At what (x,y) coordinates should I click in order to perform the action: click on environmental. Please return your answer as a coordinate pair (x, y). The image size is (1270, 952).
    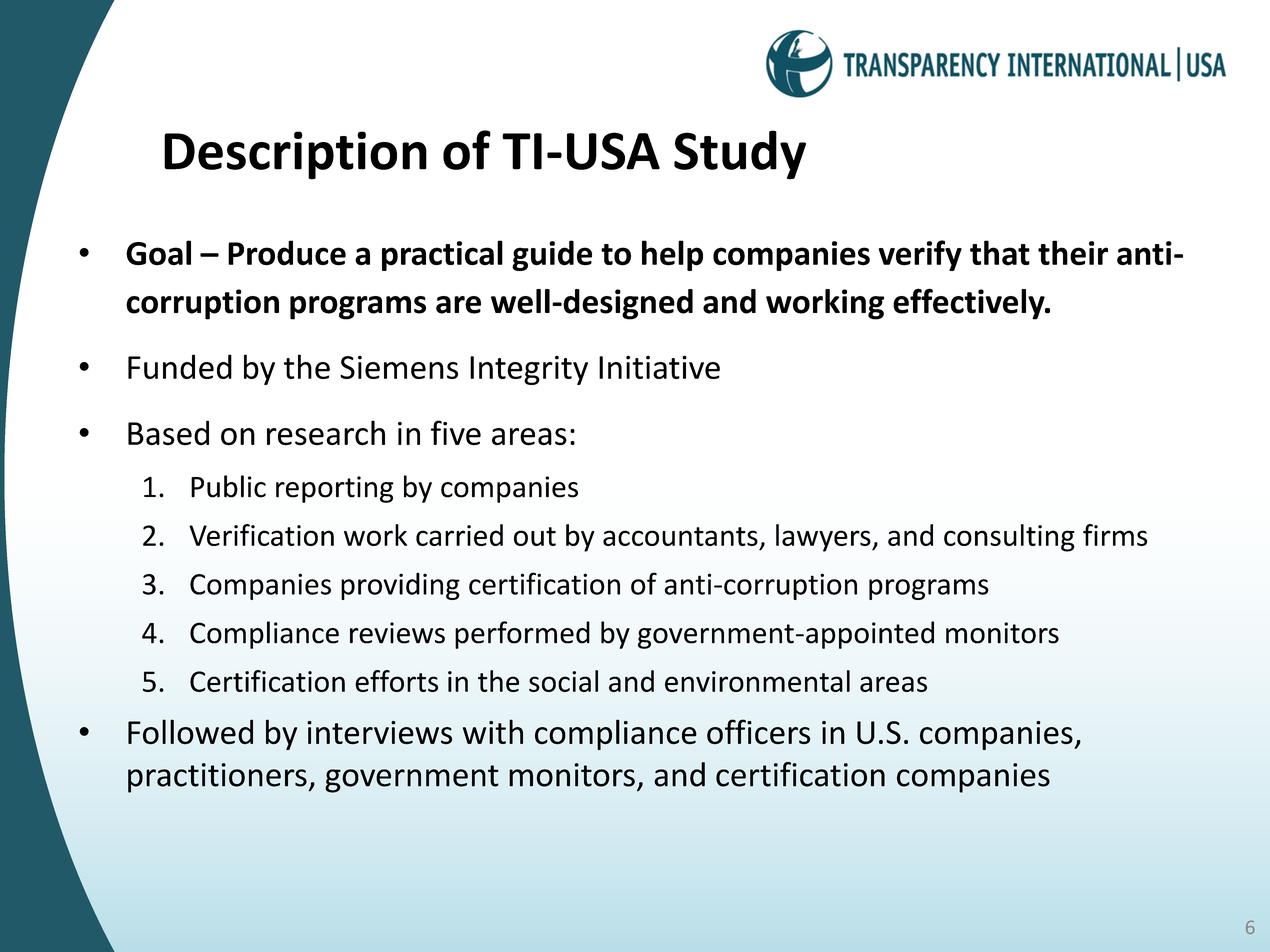
    Looking at the image, I should click on (757, 681).
